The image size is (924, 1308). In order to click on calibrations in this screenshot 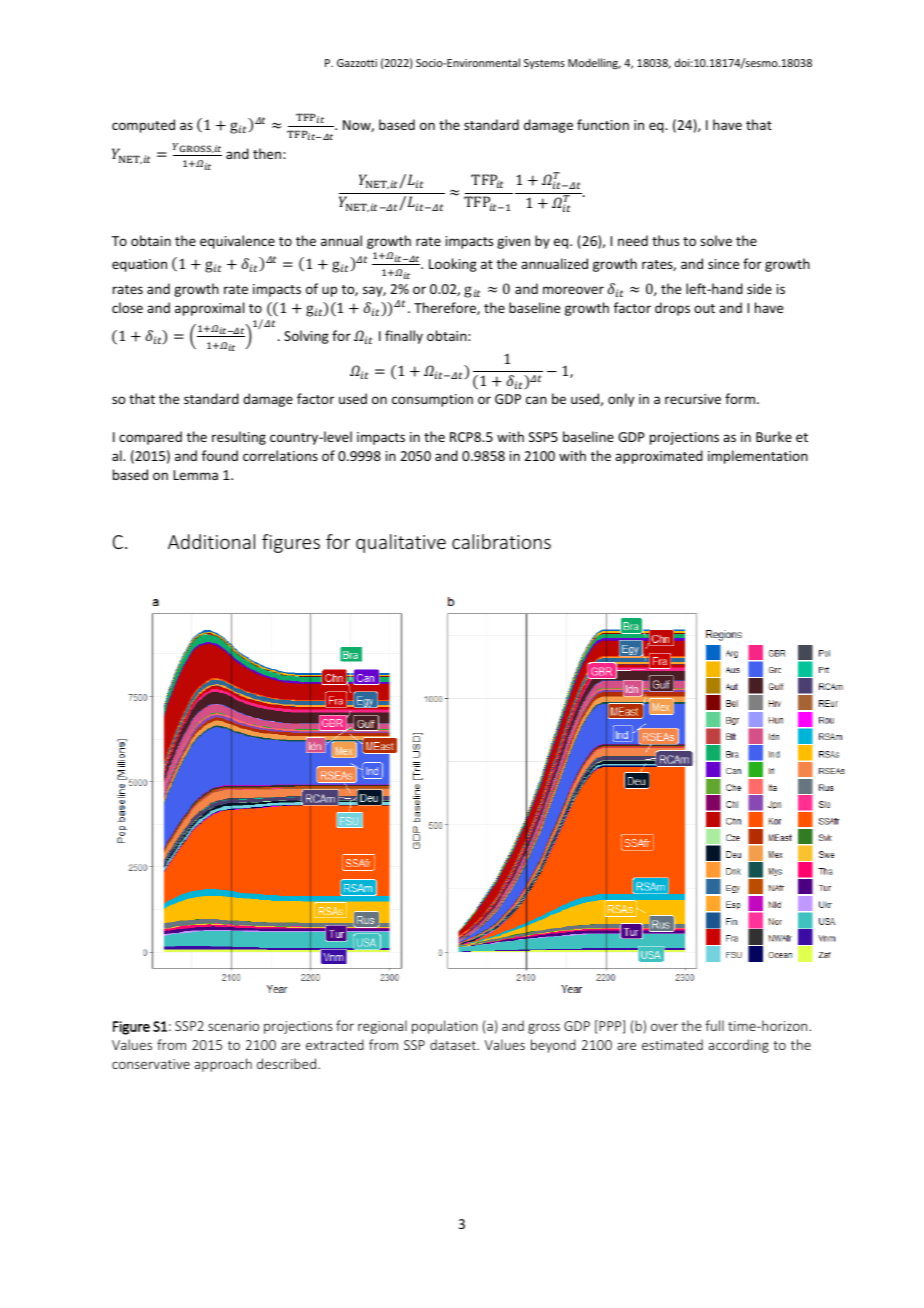, I will do `click(501, 541)`.
